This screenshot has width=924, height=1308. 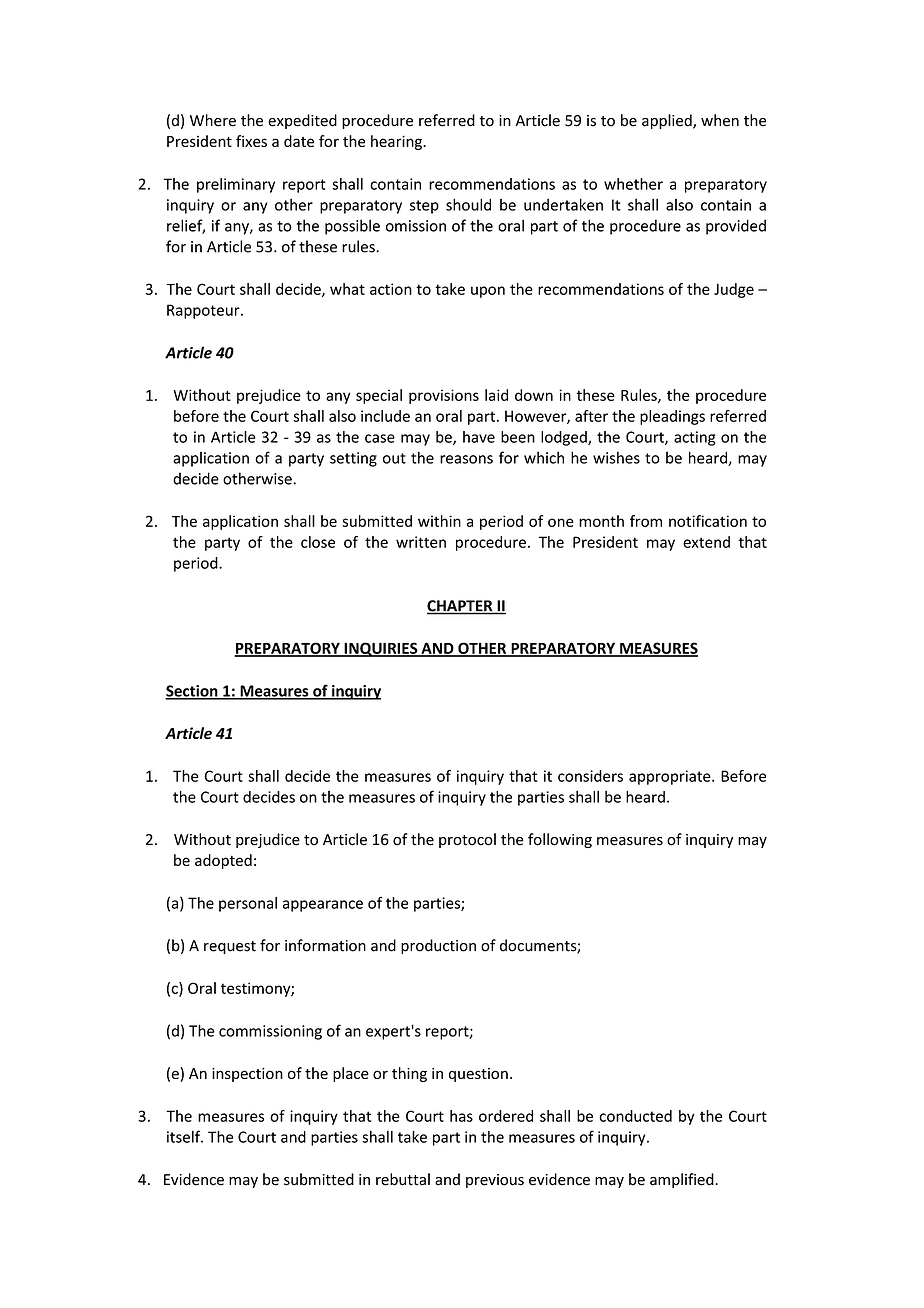 I want to click on provisions, so click(x=444, y=396).
